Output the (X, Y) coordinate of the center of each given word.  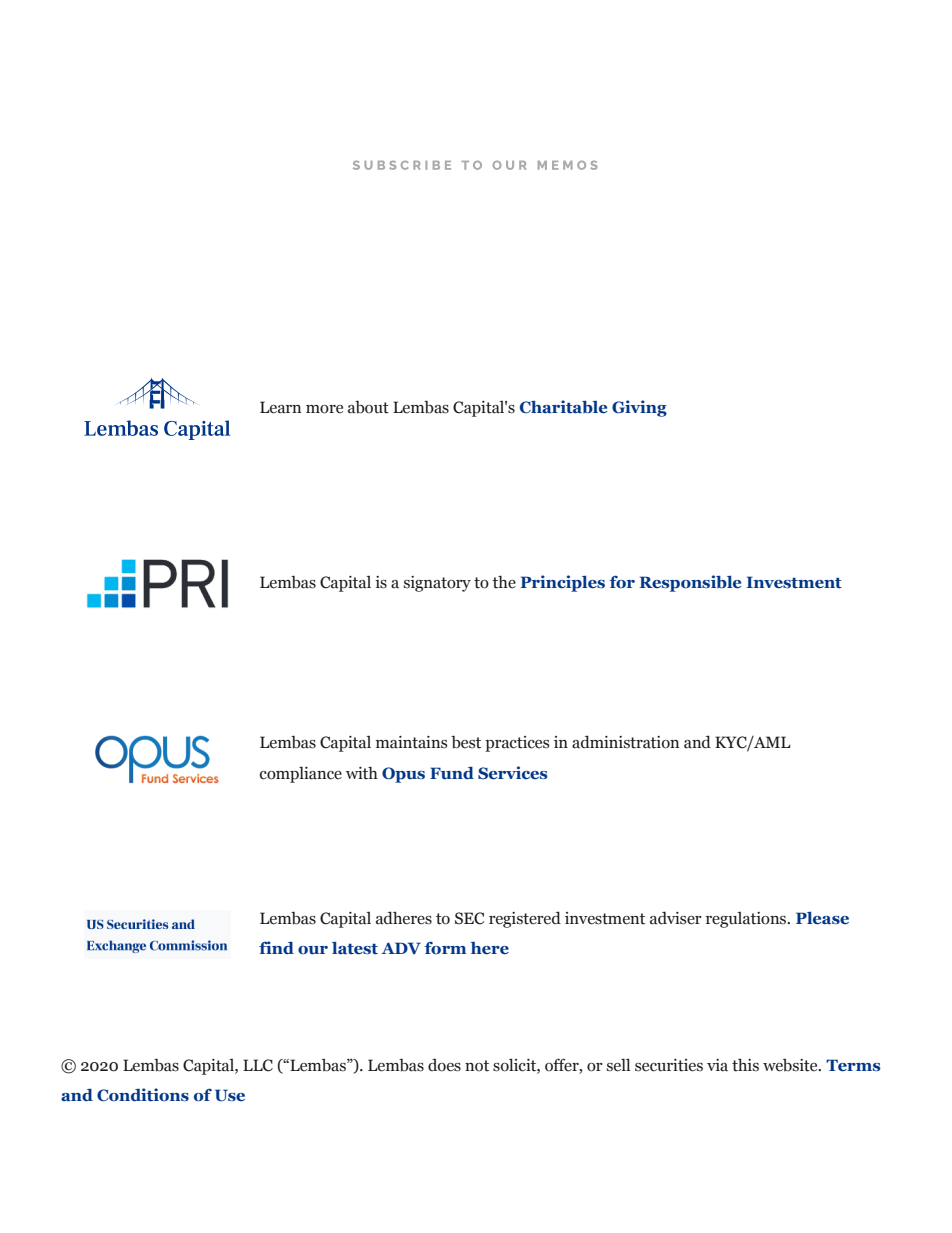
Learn (280, 407)
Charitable (563, 407)
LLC (258, 1065)
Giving (639, 408)
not (477, 1066)
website (791, 1065)
